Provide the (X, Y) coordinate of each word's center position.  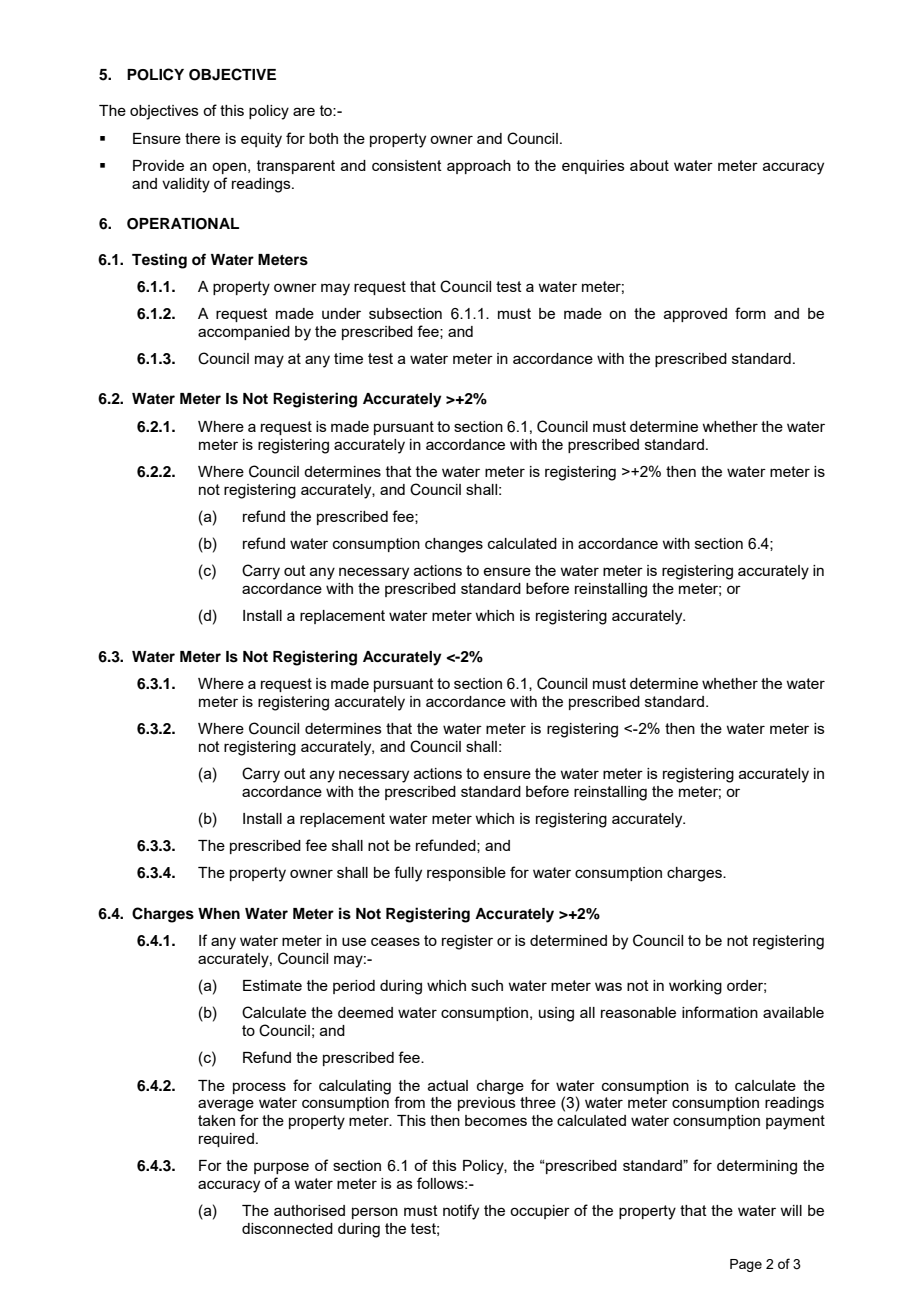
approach (479, 167)
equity (261, 140)
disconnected (287, 1228)
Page (746, 1265)
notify (461, 1212)
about (649, 165)
